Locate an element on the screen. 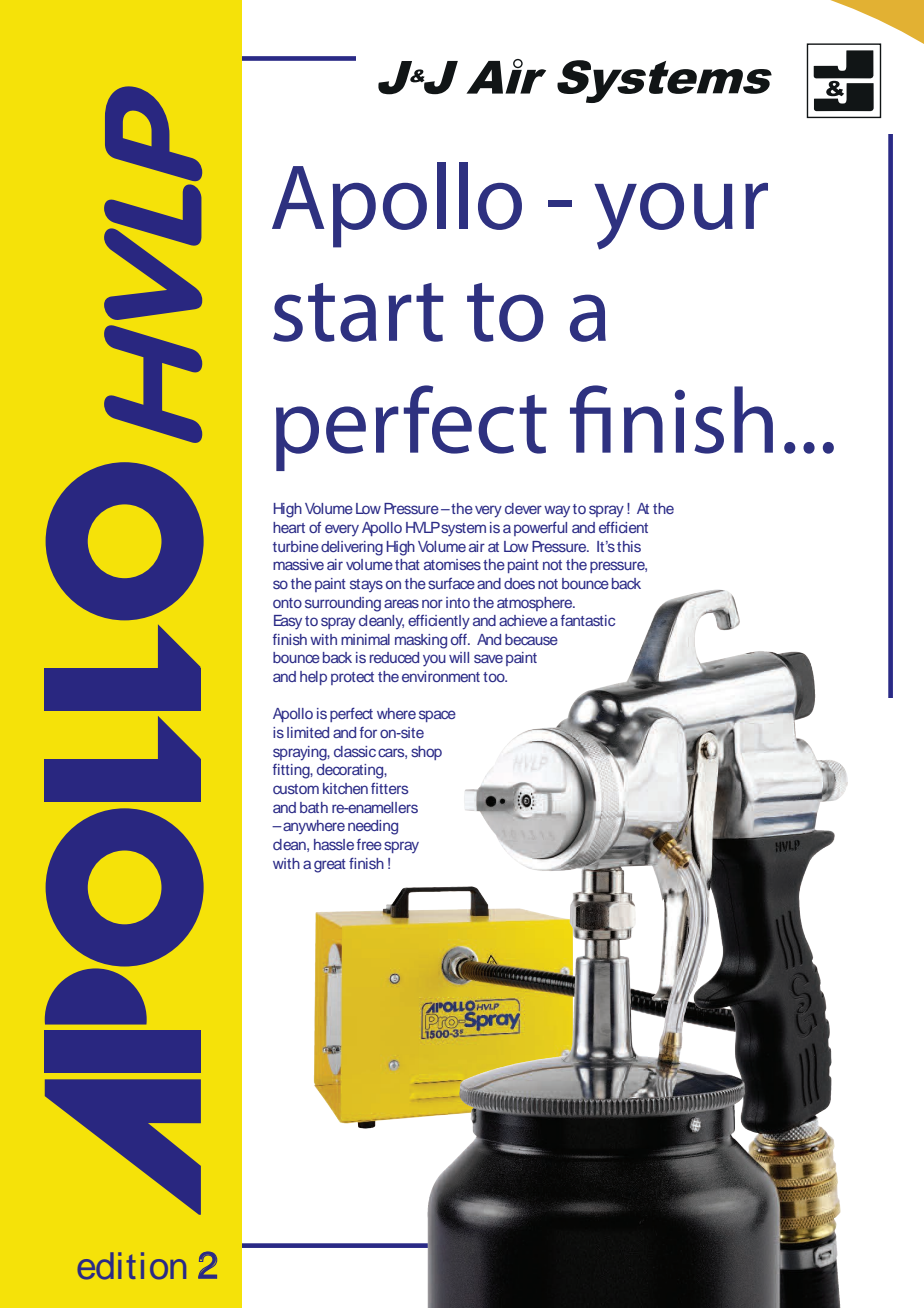 The width and height of the screenshot is (924, 1308). way is located at coordinates (557, 511).
